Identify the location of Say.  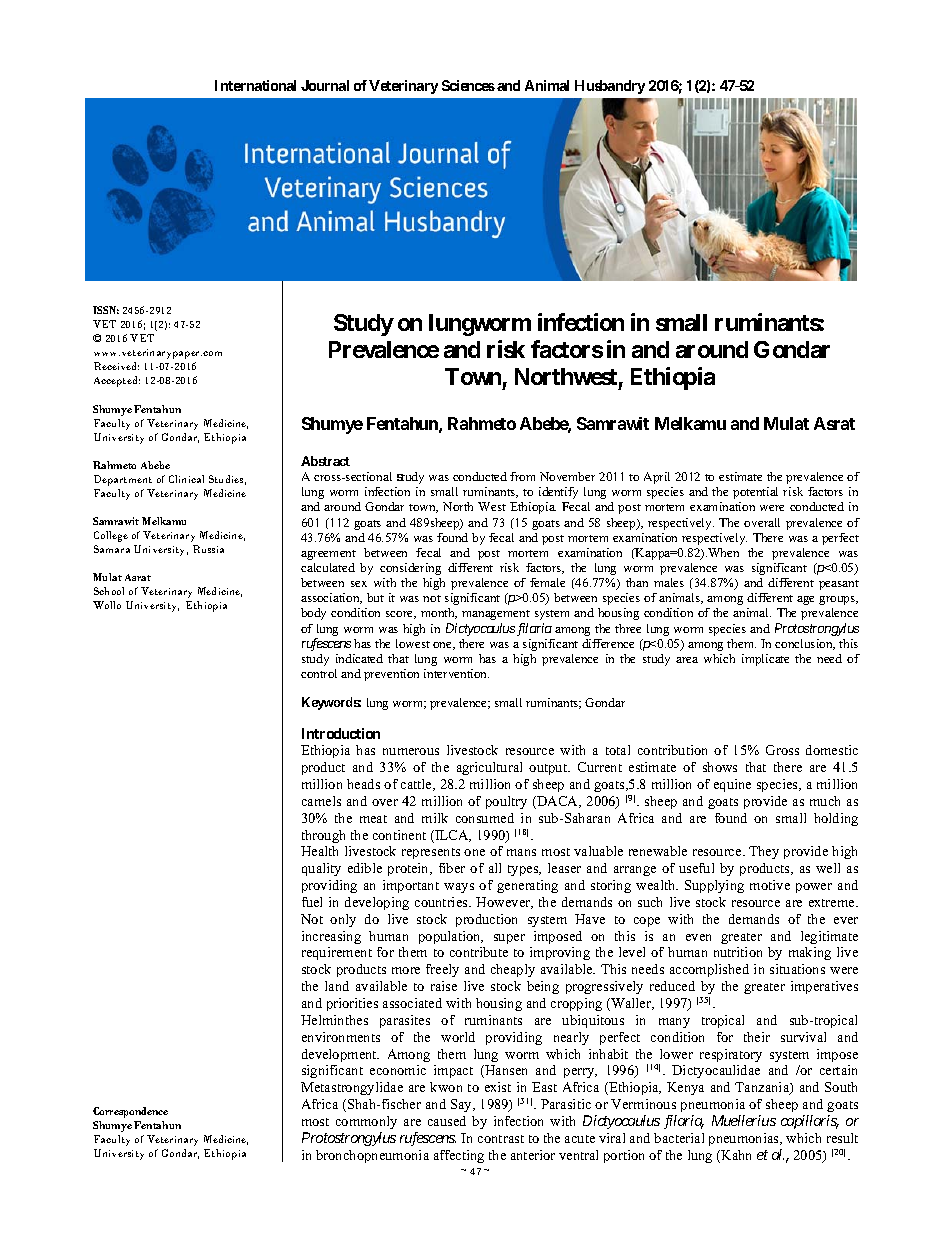
(463, 1105).
